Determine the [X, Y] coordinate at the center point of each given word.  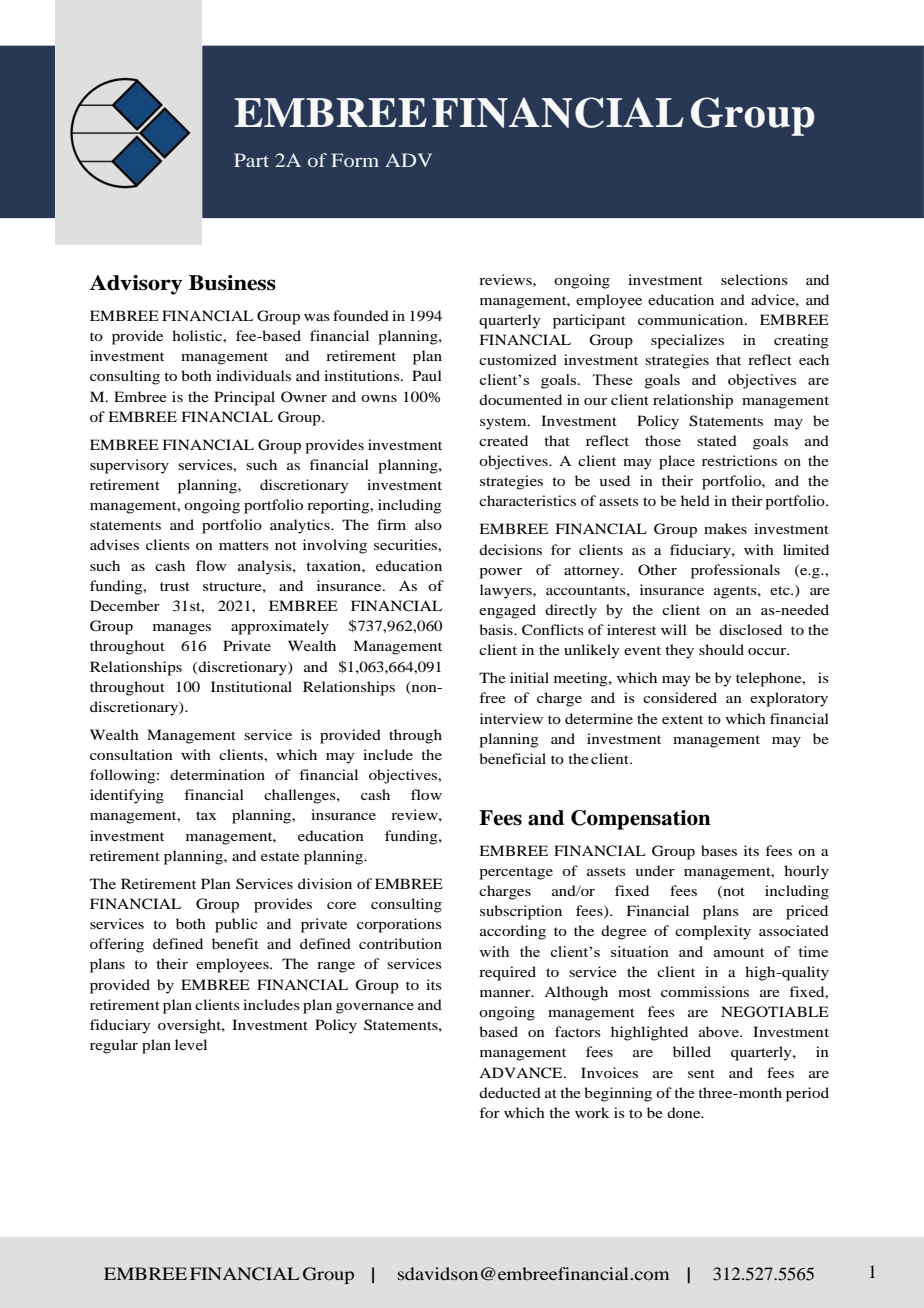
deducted [510, 1092]
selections [754, 279]
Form [355, 160]
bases [719, 850]
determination [217, 774]
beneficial [512, 758]
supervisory [129, 466]
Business [232, 283]
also [428, 524]
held [695, 500]
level [191, 1044]
